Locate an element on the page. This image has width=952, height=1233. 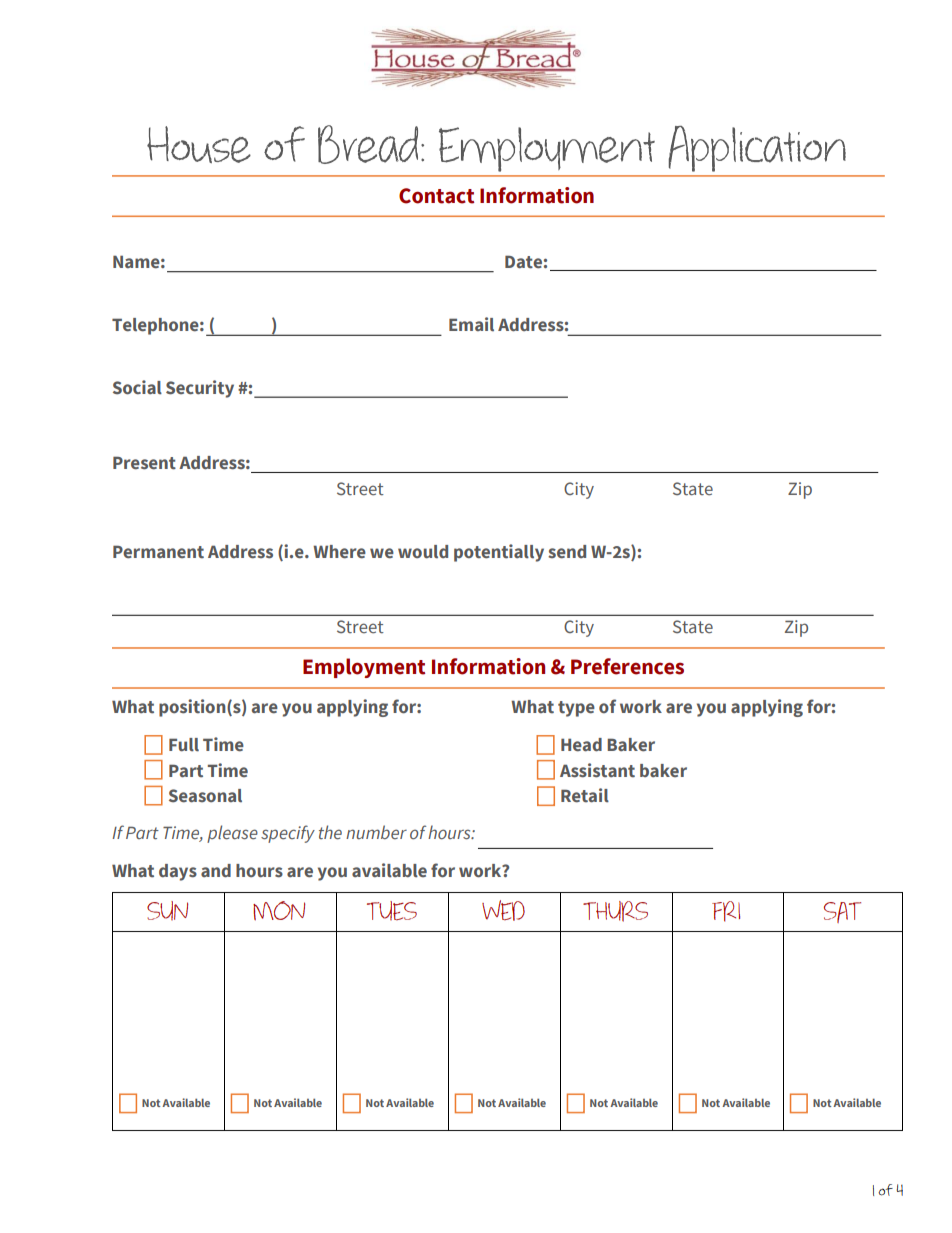
FRI is located at coordinates (726, 911).
